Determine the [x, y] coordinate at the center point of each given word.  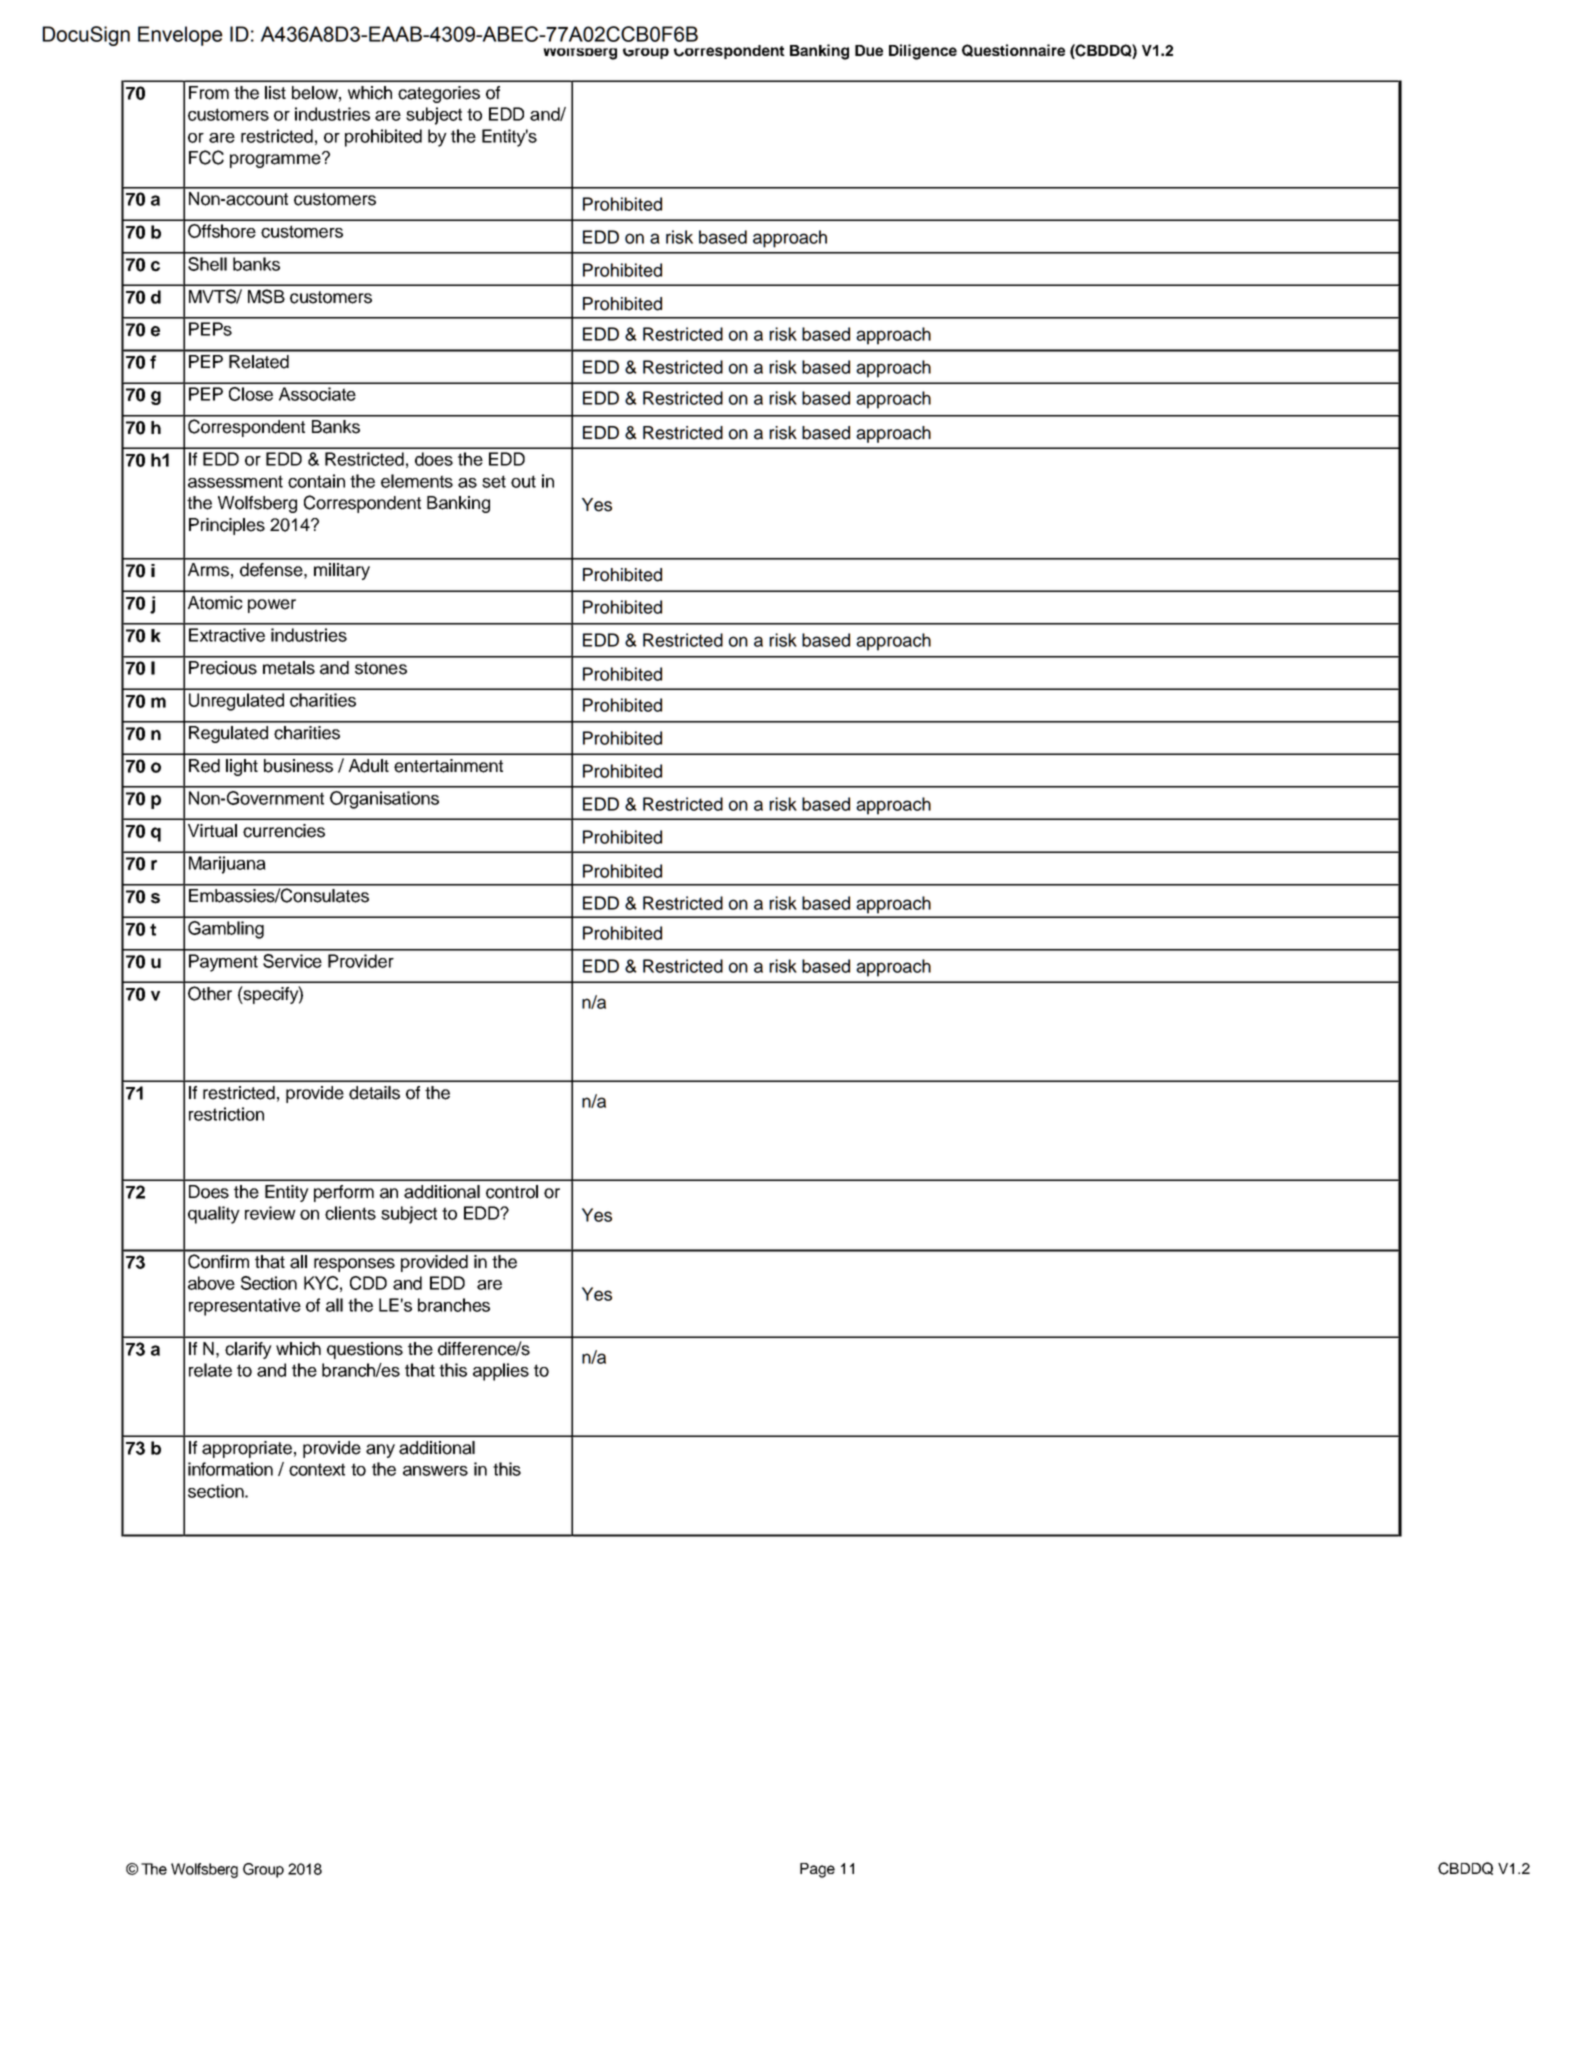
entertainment [448, 766]
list [275, 93]
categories [439, 94]
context [317, 1469]
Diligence [923, 52]
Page [817, 1870]
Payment [223, 963]
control [512, 1192]
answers [435, 1471]
